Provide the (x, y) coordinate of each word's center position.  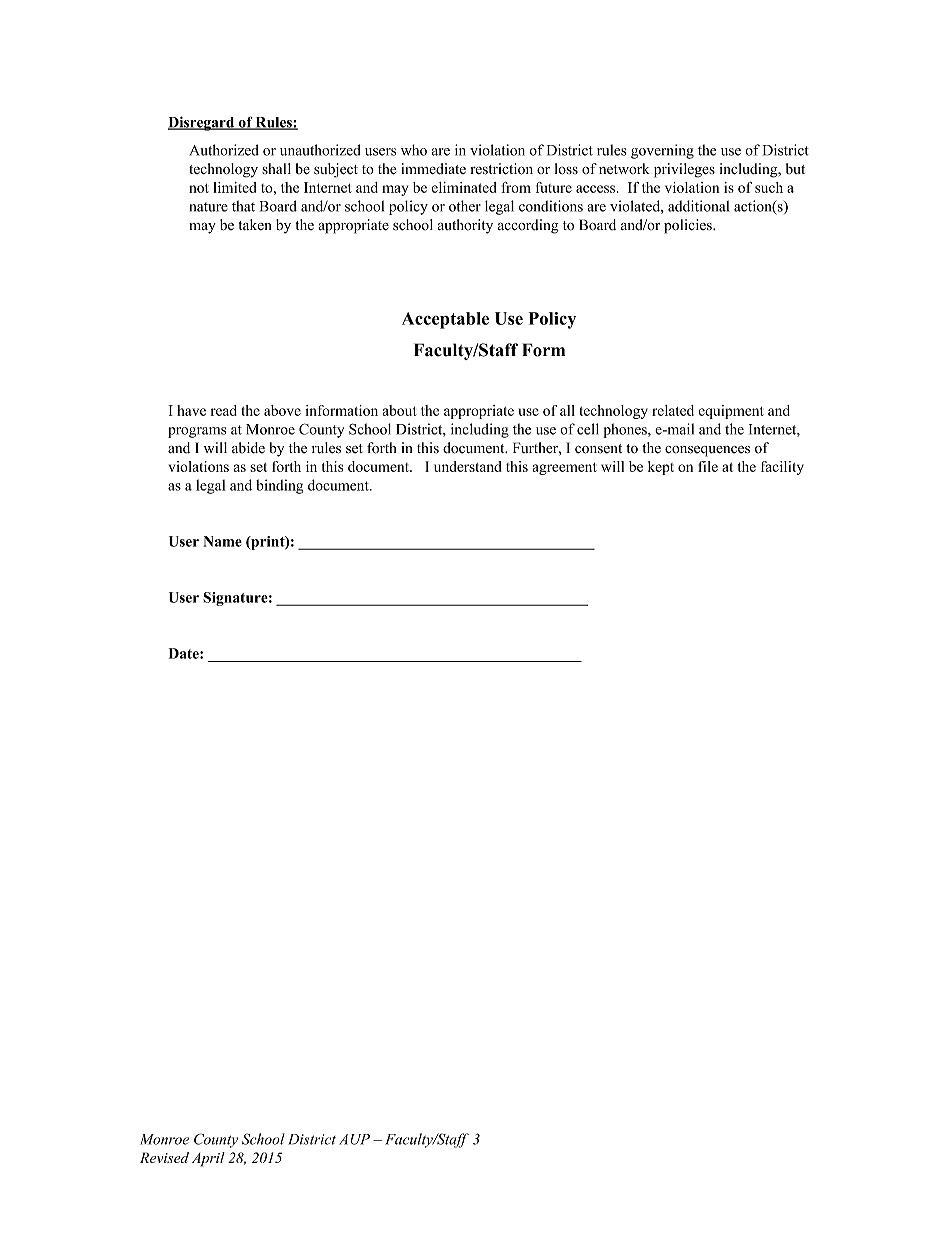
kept (661, 468)
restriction (501, 169)
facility (782, 468)
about (400, 410)
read (224, 410)
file (708, 466)
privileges (684, 170)
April (208, 1159)
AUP (354, 1139)
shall (276, 168)
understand (468, 466)
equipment (731, 412)
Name (222, 541)
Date (185, 653)
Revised (164, 1157)
